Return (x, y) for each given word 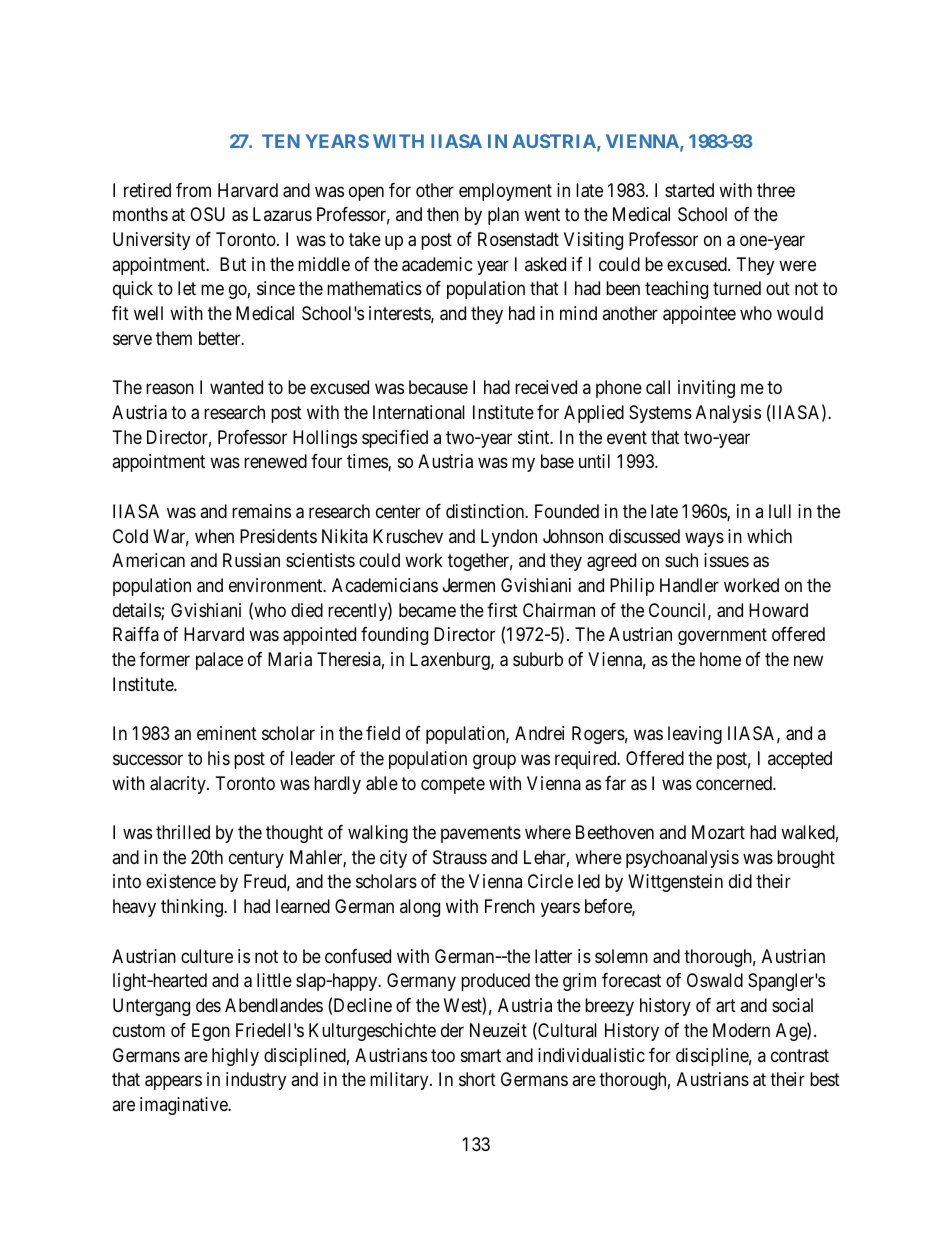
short (477, 1079)
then (443, 214)
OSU (207, 214)
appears (173, 1083)
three (776, 190)
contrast (800, 1056)
